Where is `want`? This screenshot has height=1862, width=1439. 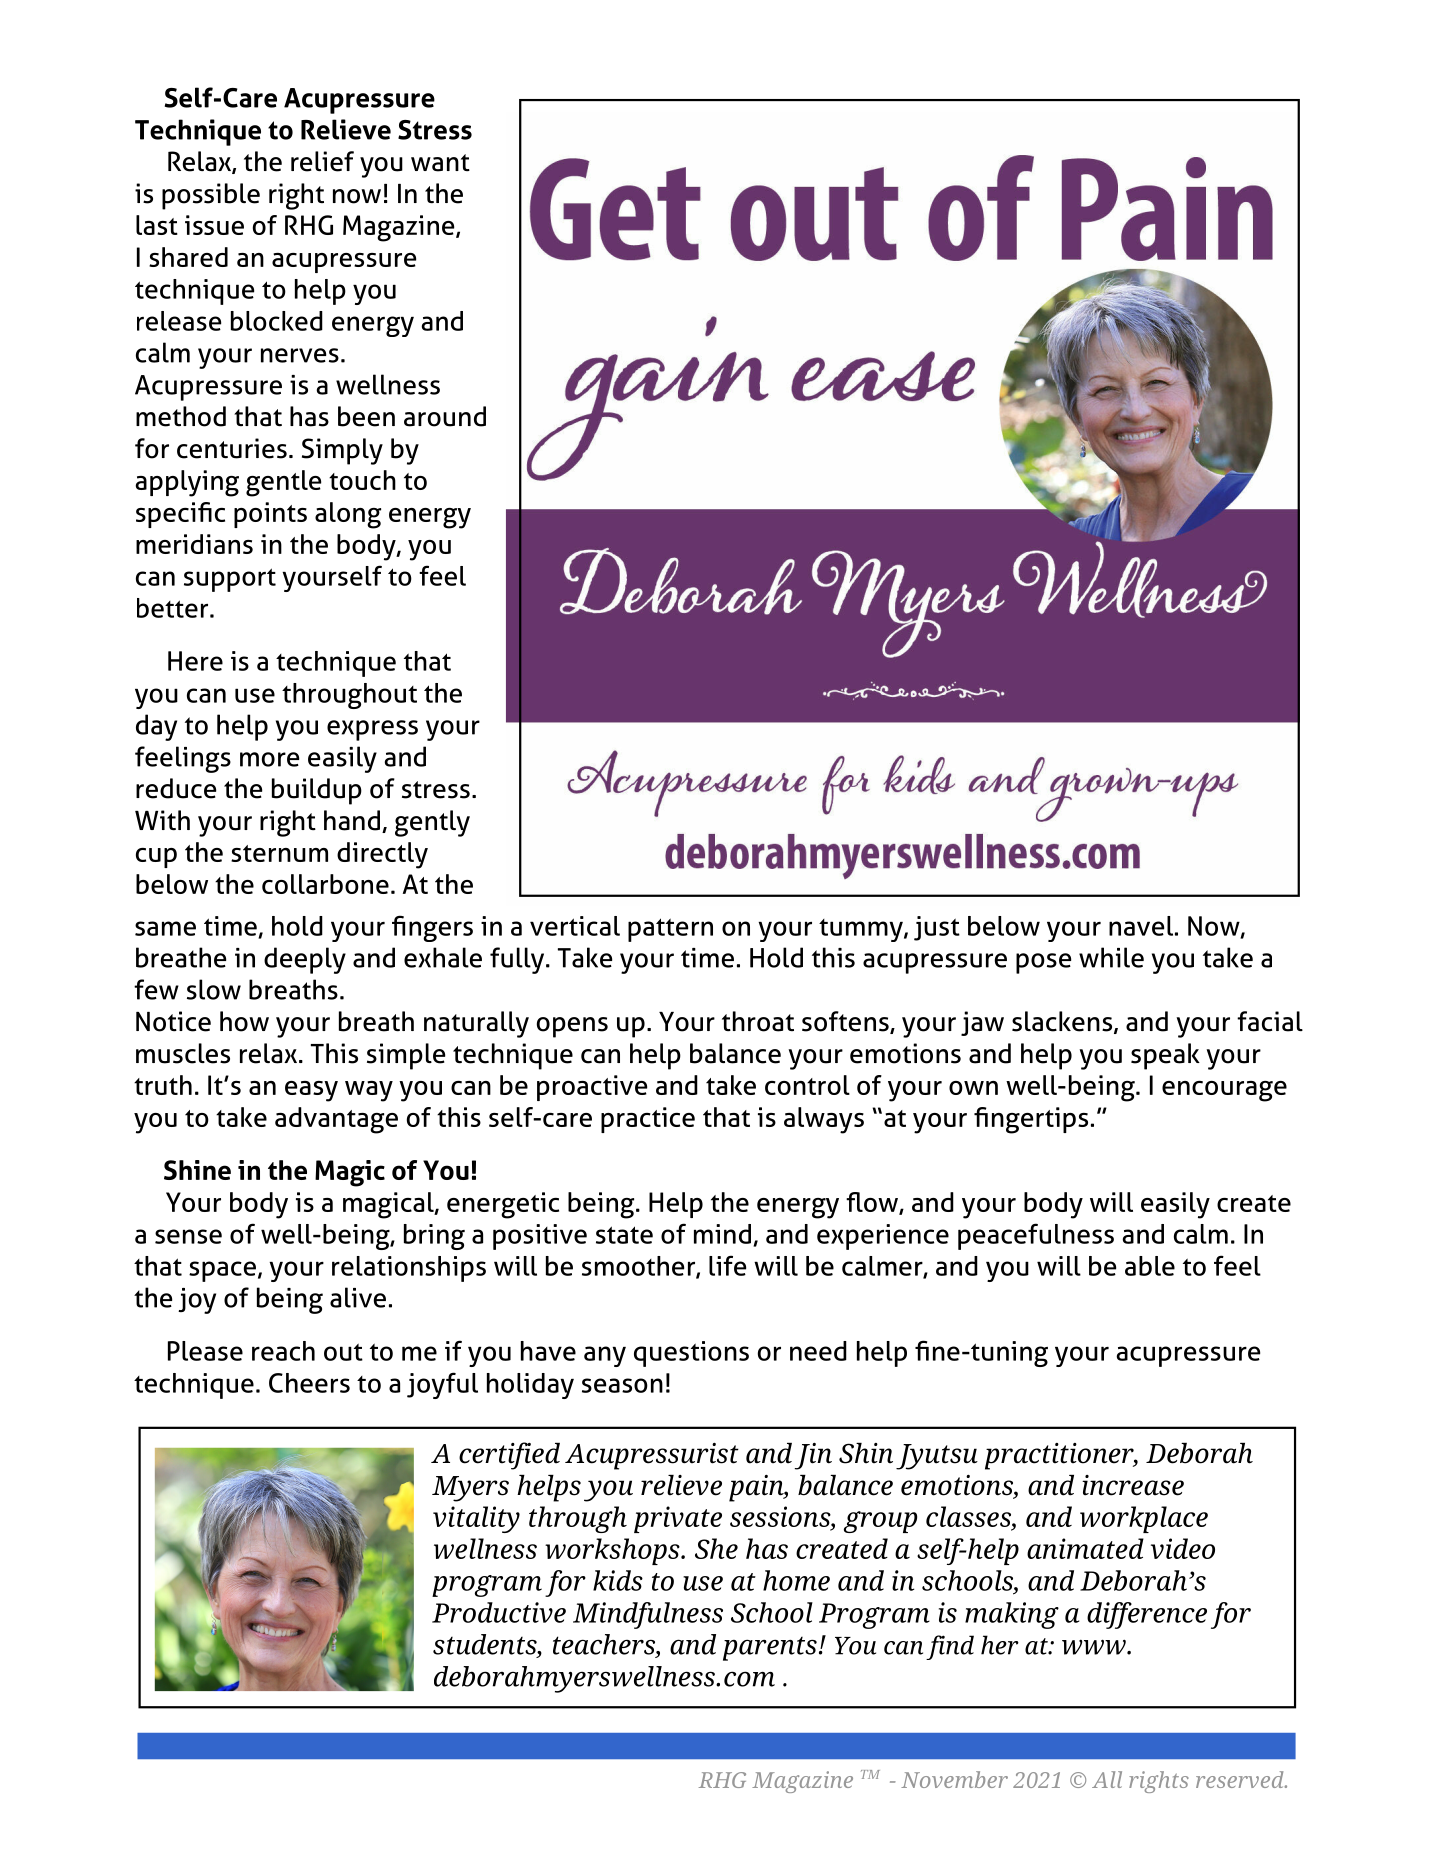 want is located at coordinates (440, 163).
